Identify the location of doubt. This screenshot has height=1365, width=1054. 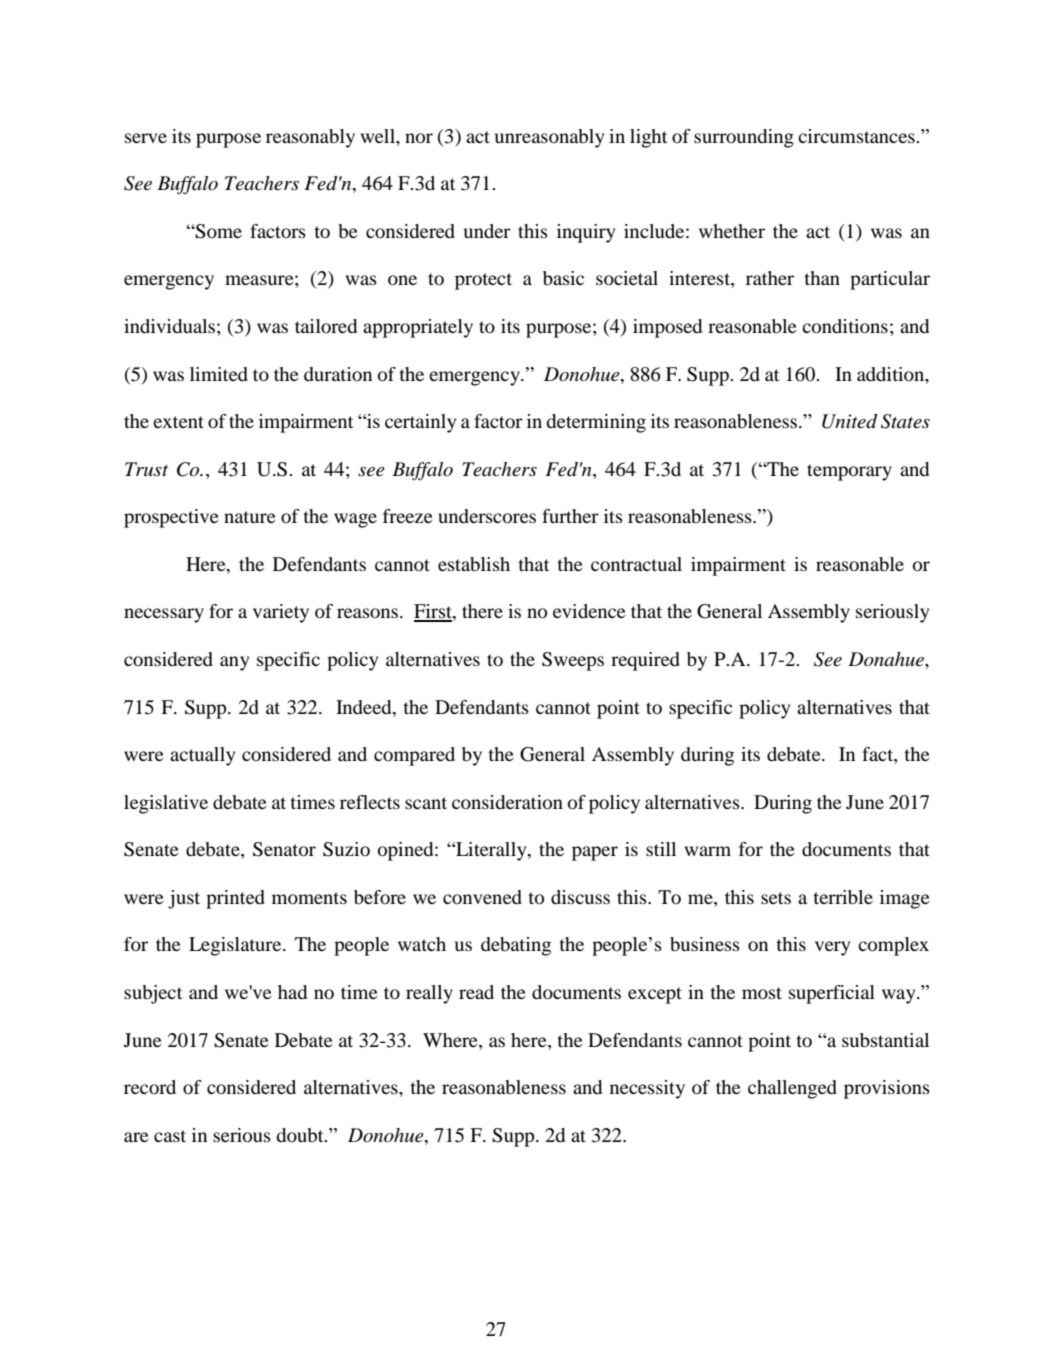
(301, 1135).
